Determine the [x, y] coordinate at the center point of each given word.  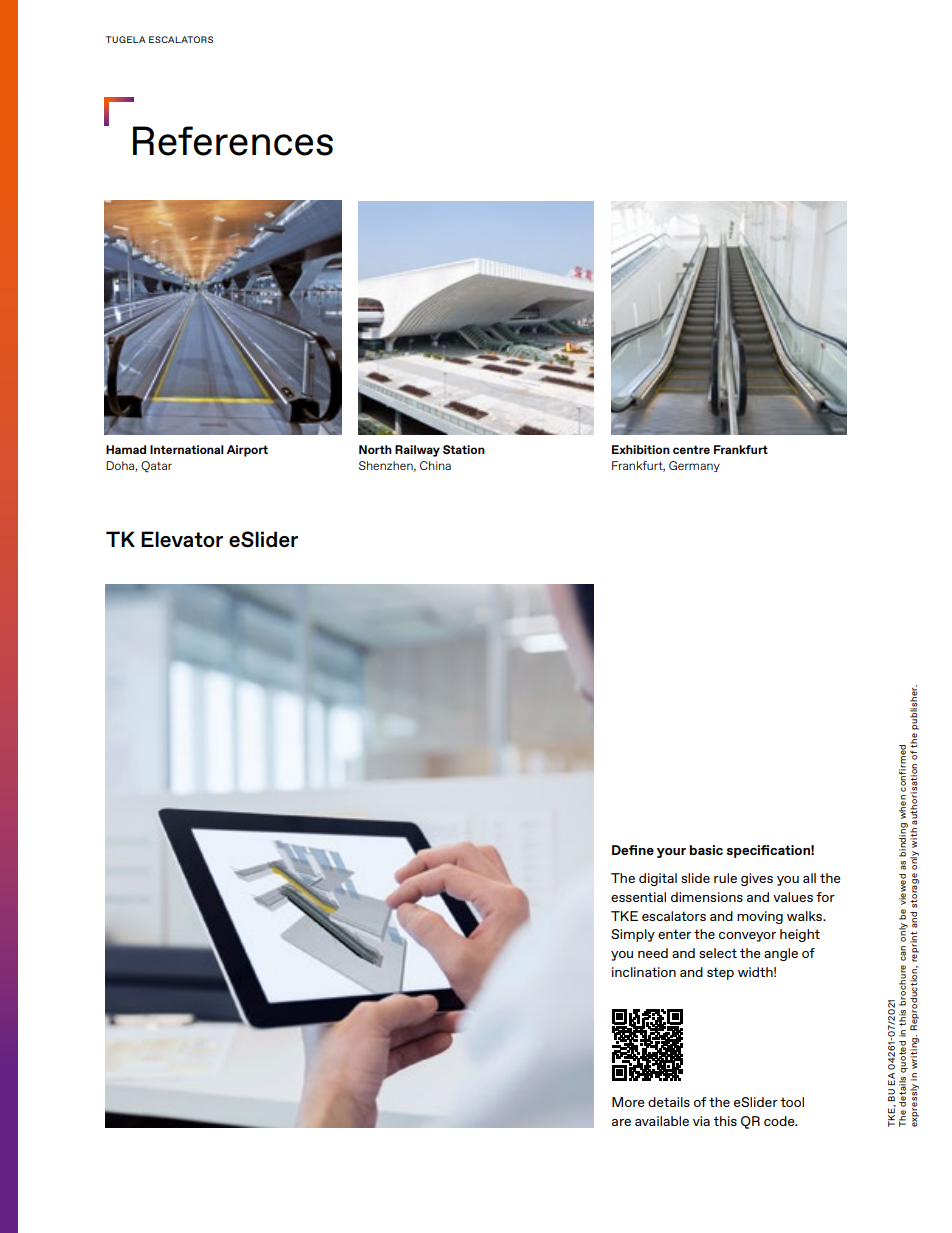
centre [691, 449]
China [435, 465]
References [233, 141]
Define [633, 850]
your [671, 853]
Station [464, 449]
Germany [694, 466]
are [621, 1122]
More [628, 1102]
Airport [247, 451]
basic [706, 850]
